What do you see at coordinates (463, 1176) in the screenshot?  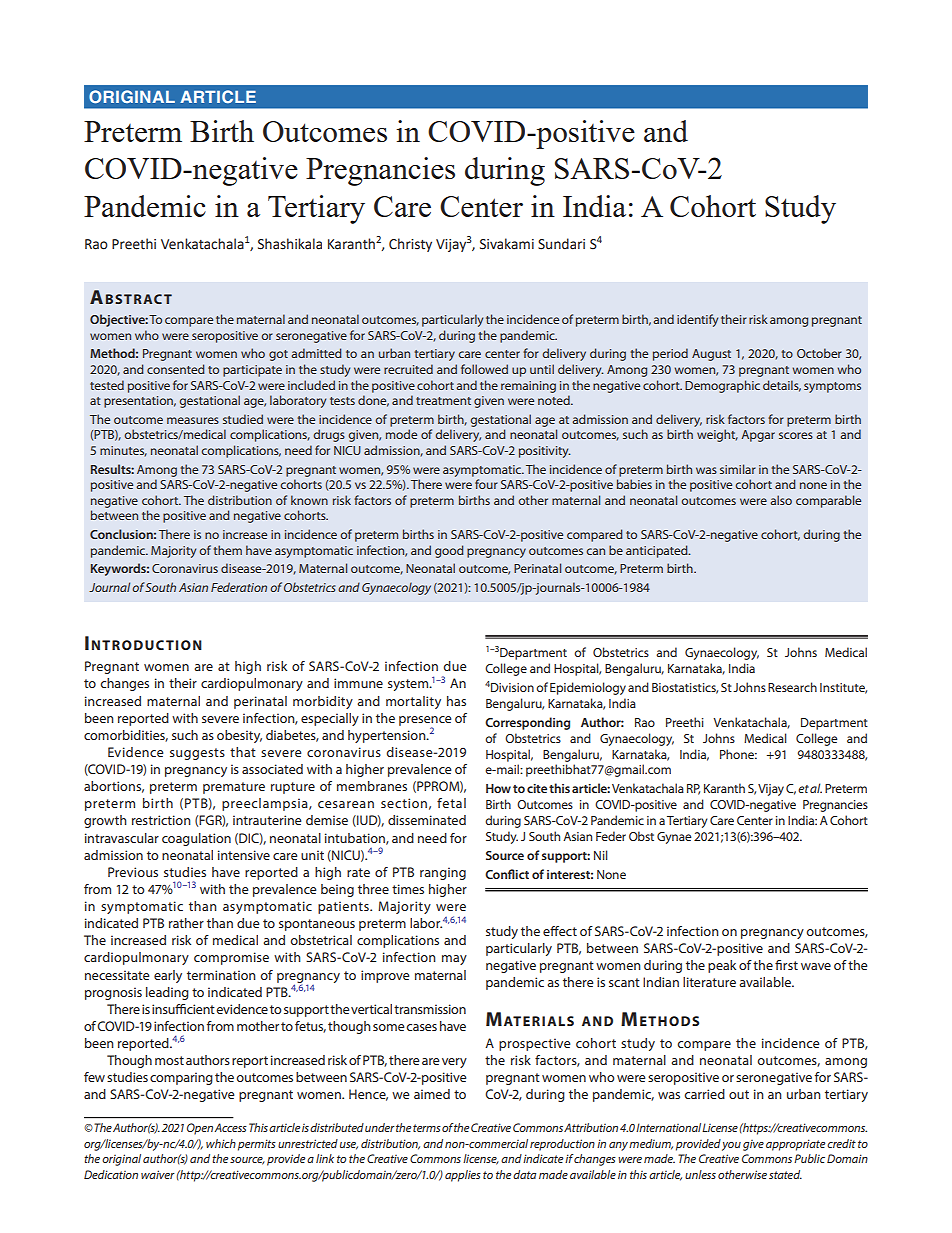 I see `applies` at bounding box center [463, 1176].
